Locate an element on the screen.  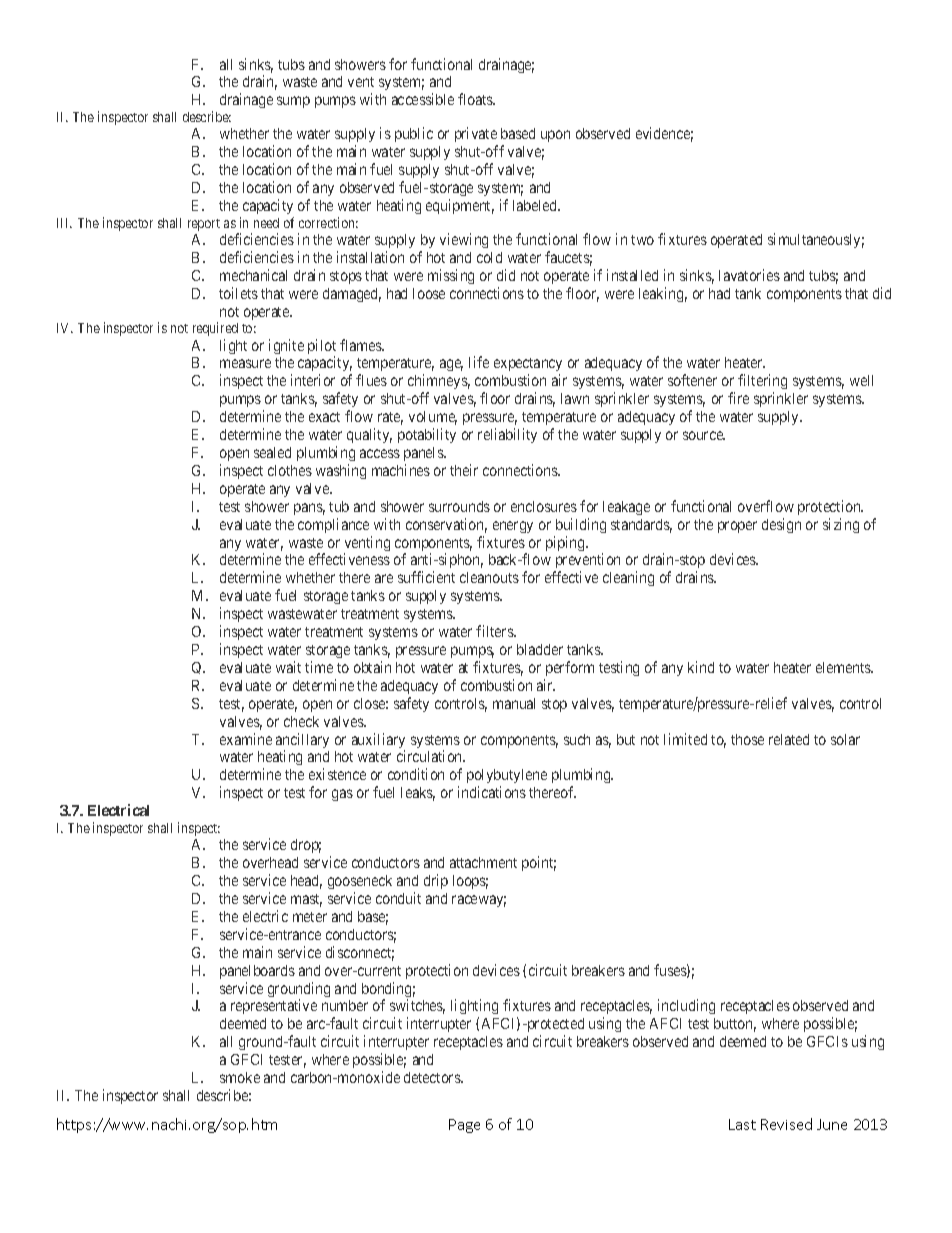
private is located at coordinates (476, 136).
